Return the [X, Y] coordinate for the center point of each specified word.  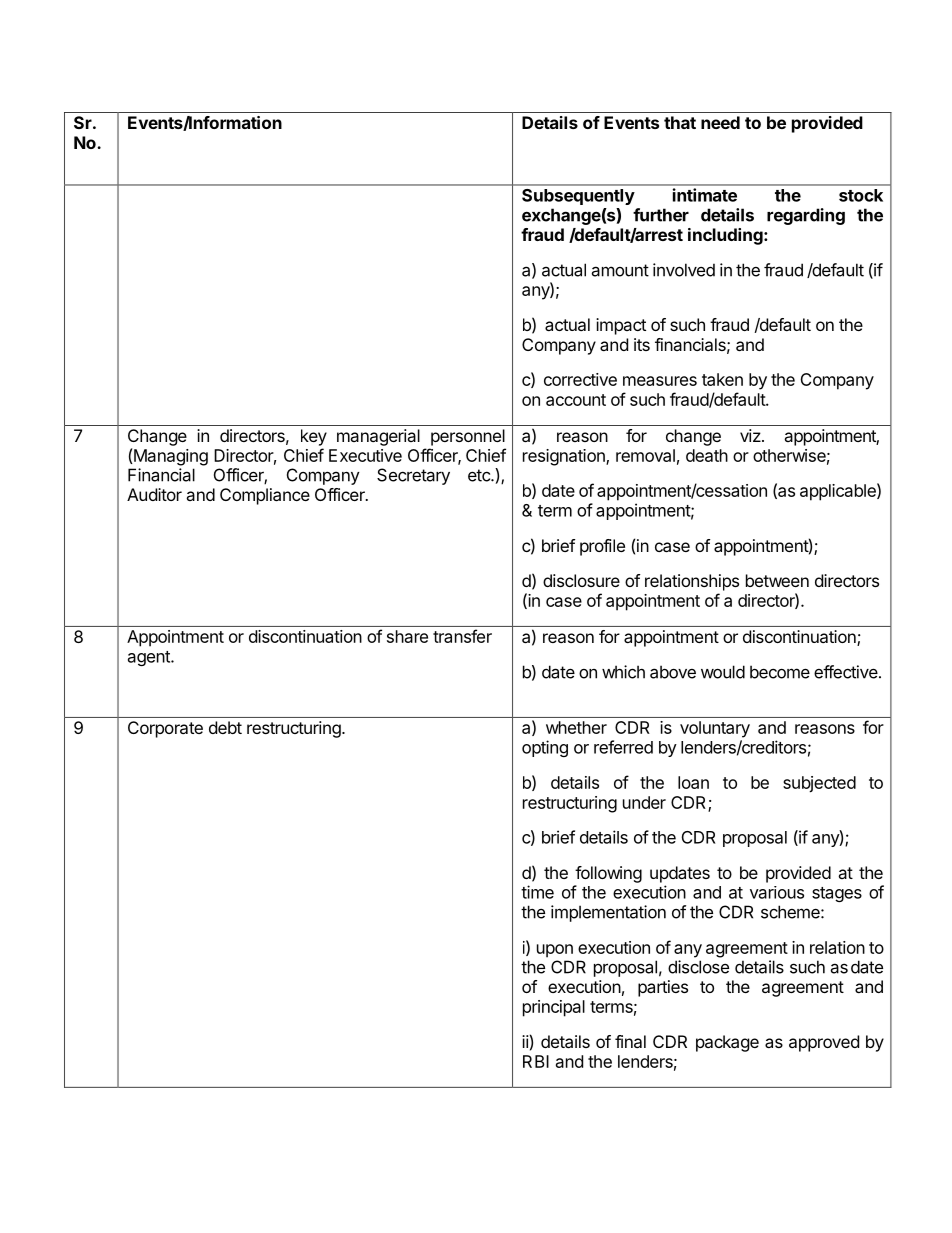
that [680, 122]
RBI [536, 1061]
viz [751, 435]
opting [545, 748]
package [727, 1043]
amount [620, 270]
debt [225, 727]
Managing [171, 457]
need [720, 122]
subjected [819, 784]
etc [480, 475]
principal [554, 1008]
